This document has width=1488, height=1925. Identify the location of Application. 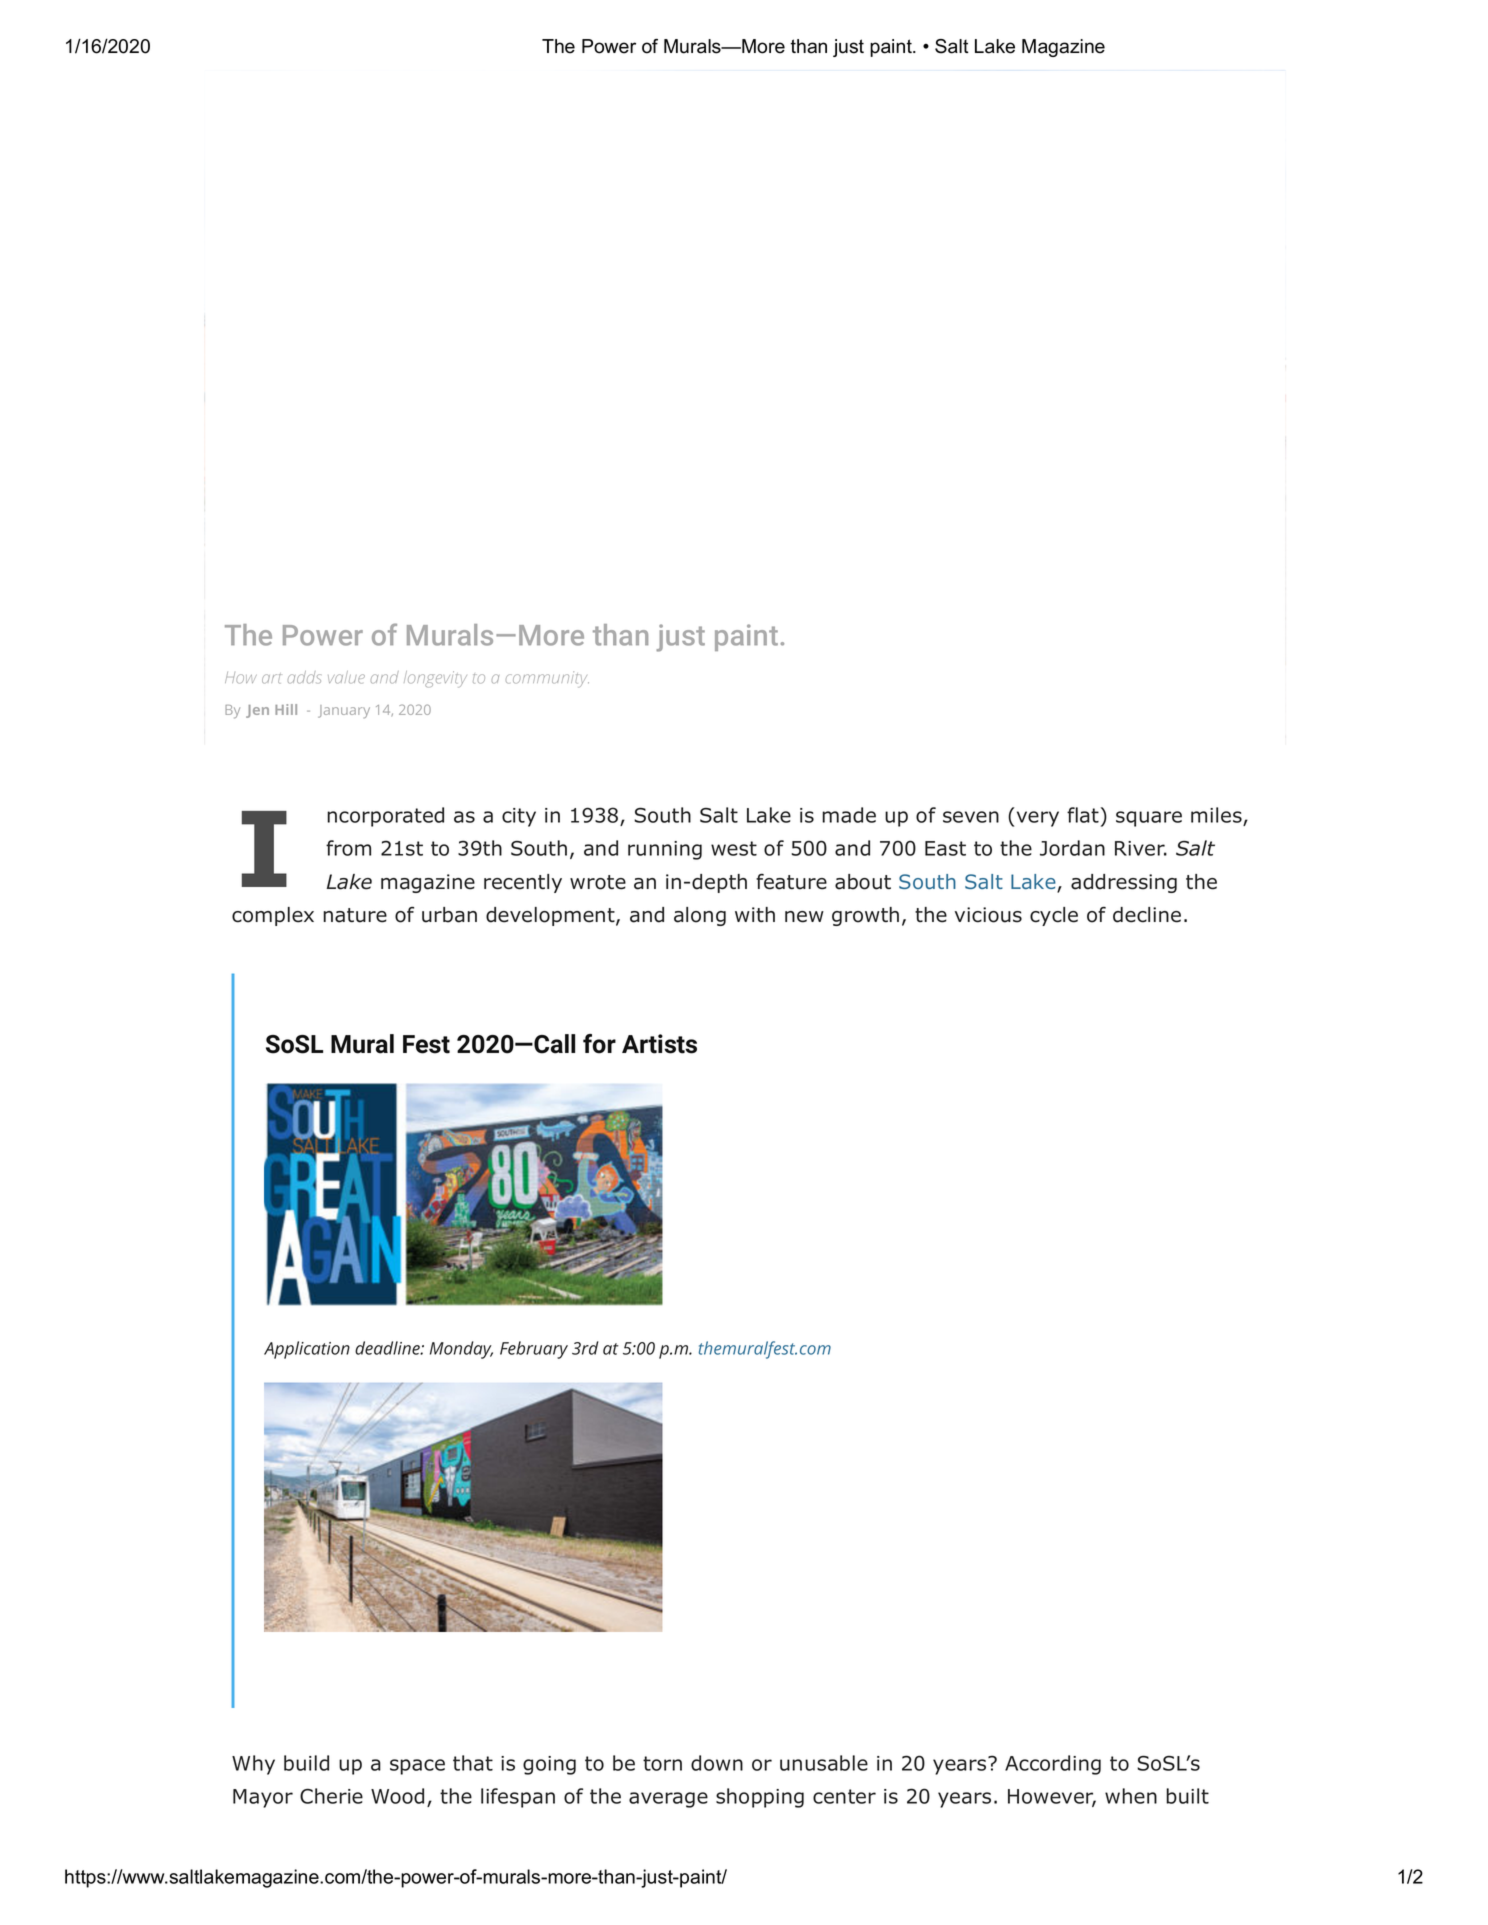
(307, 1350).
